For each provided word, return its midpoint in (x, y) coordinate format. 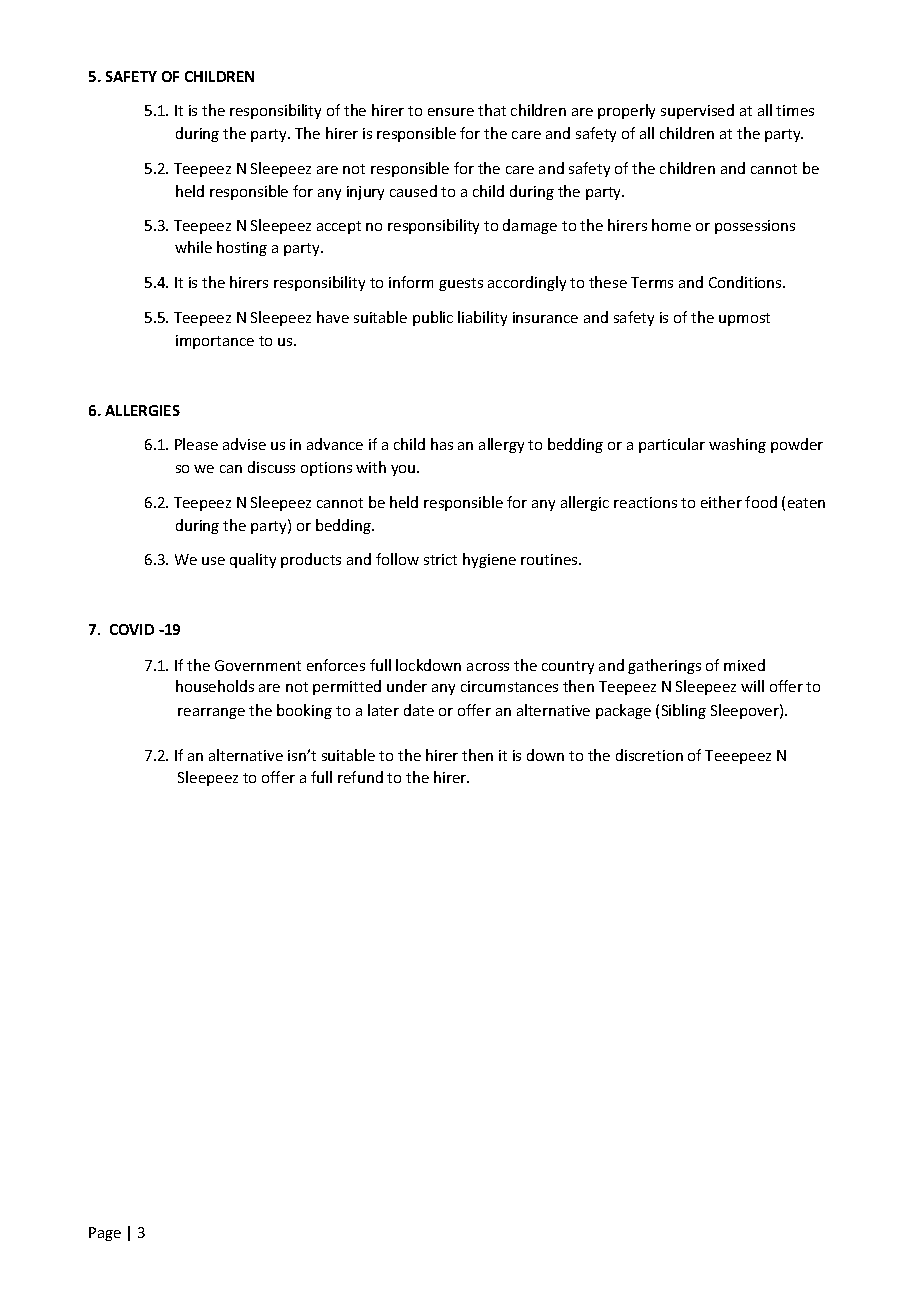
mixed (744, 665)
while (193, 247)
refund (360, 777)
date (419, 710)
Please (196, 444)
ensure (451, 112)
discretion (649, 755)
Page (105, 1234)
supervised (697, 111)
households (215, 686)
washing (737, 445)
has (442, 444)
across (488, 667)
